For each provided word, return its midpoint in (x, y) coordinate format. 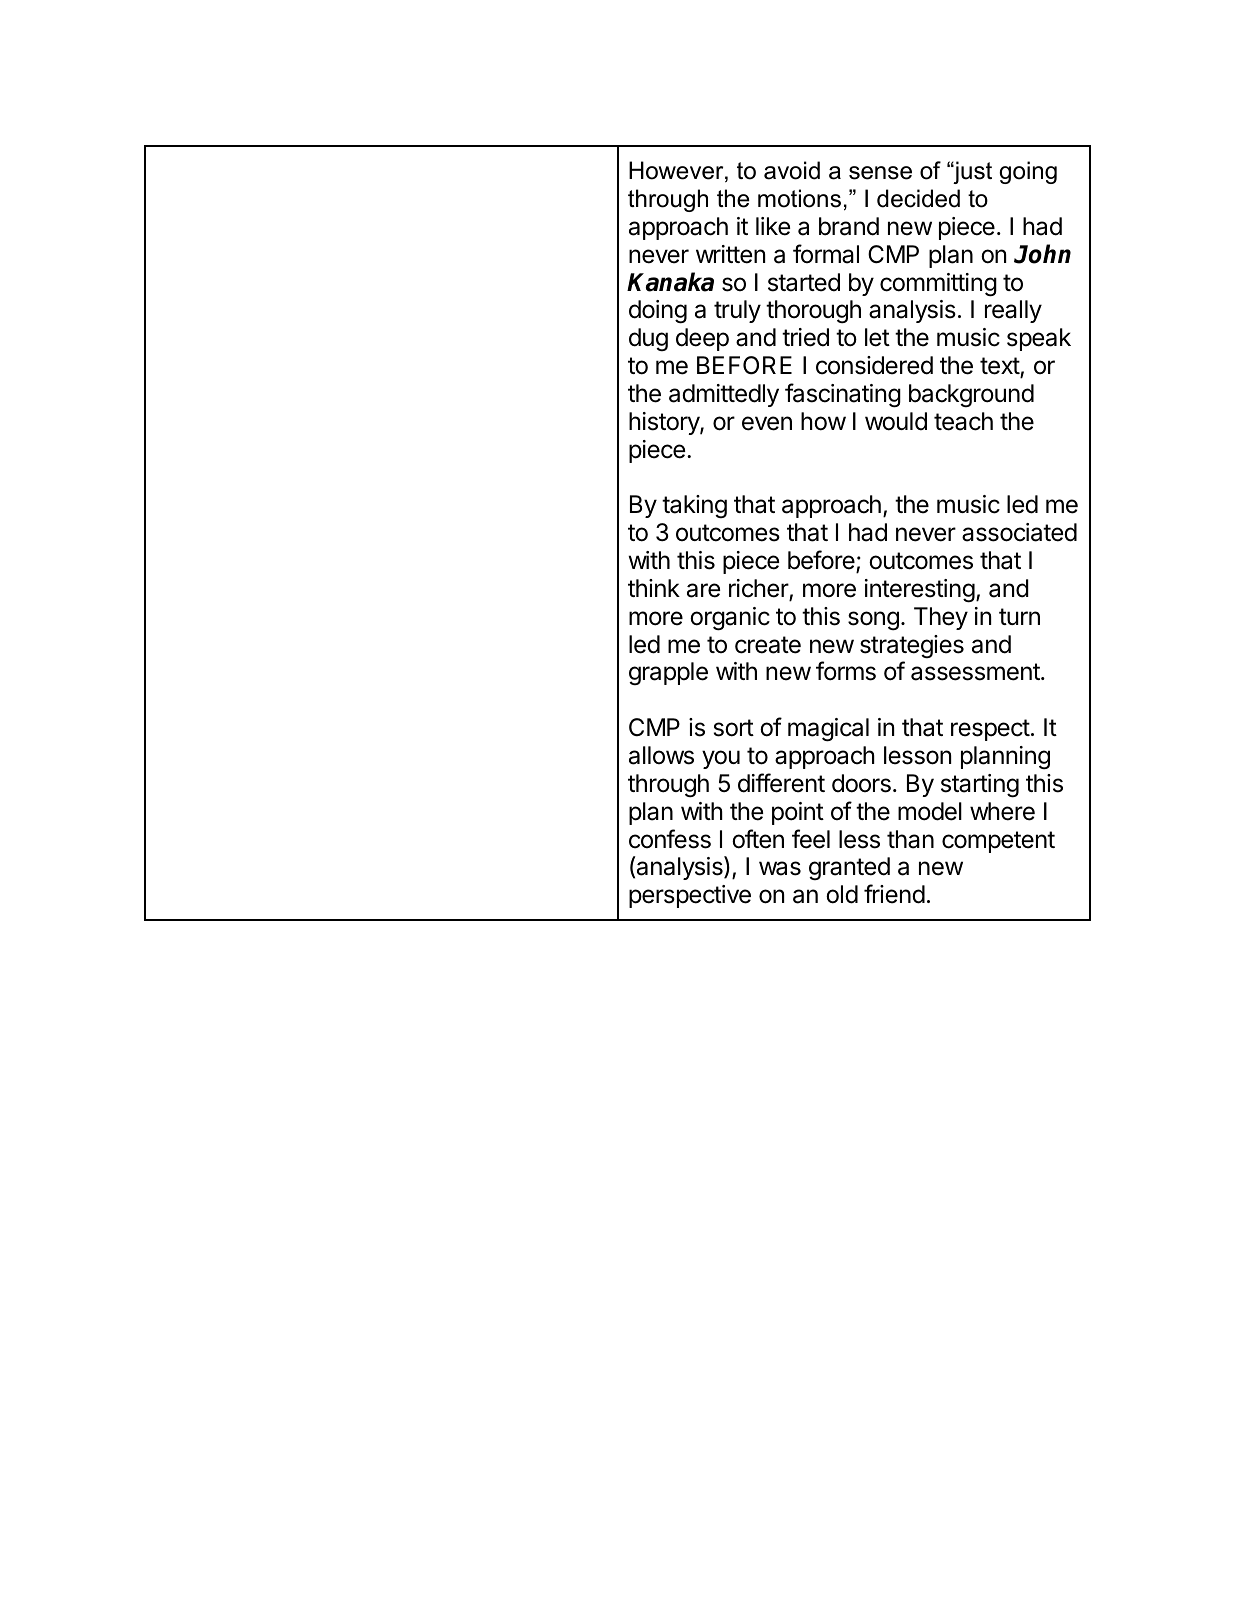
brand (849, 226)
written (730, 254)
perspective (690, 896)
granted (849, 868)
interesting (920, 591)
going (1028, 172)
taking (694, 506)
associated (1019, 532)
